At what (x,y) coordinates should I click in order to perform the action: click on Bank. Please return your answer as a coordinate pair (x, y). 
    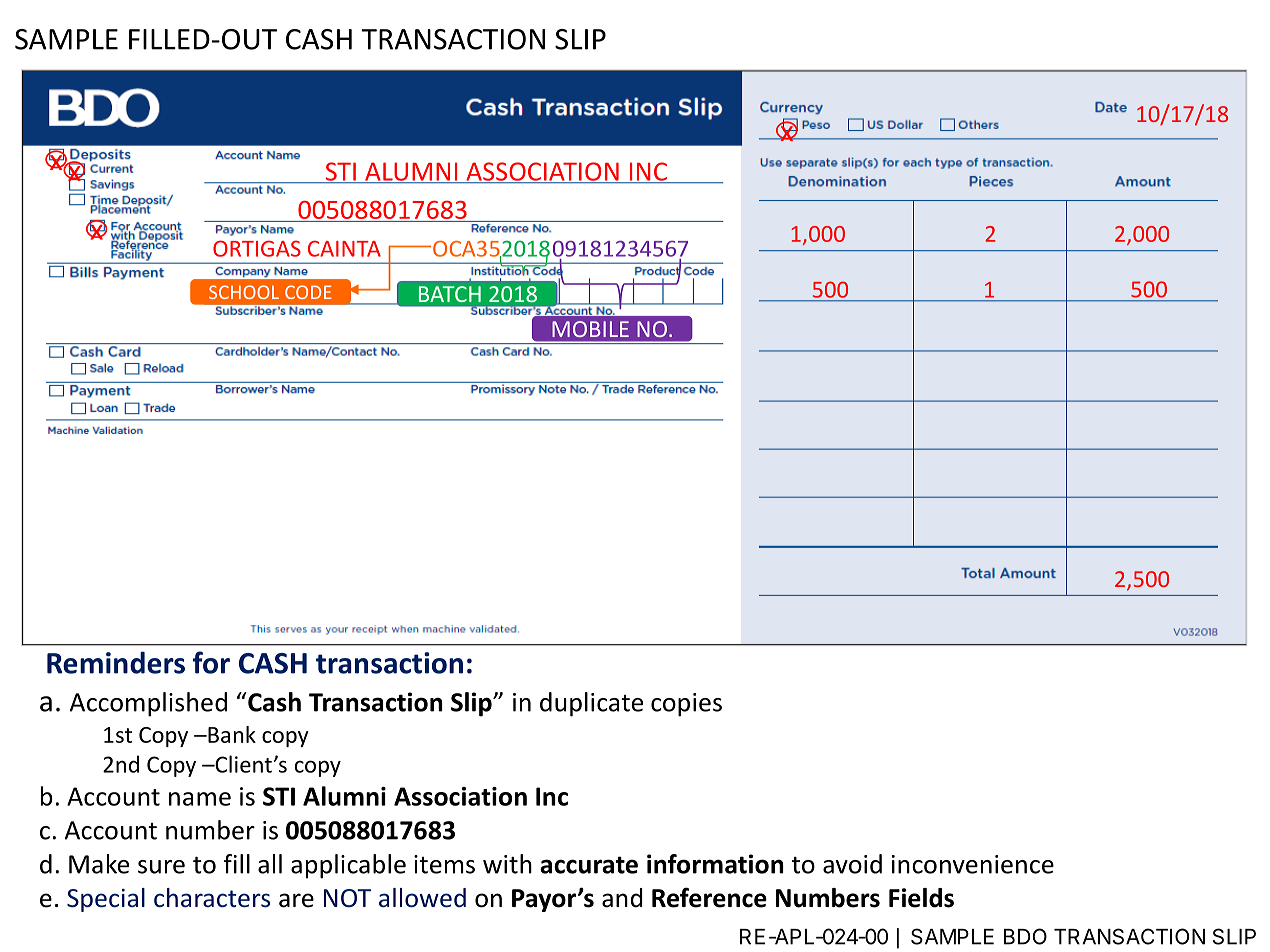
    Looking at the image, I should click on (231, 734).
